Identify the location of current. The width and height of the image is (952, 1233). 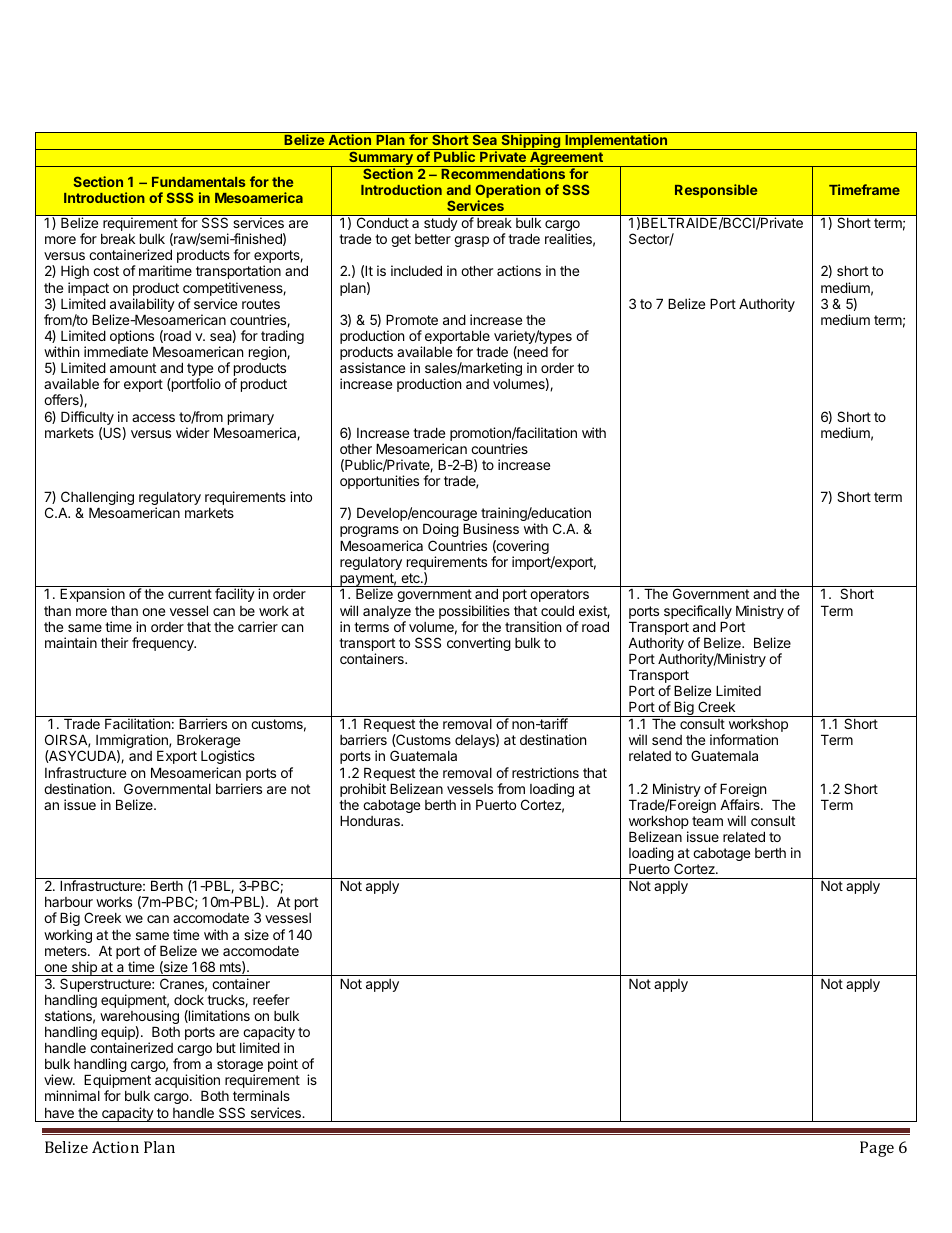
(190, 594).
